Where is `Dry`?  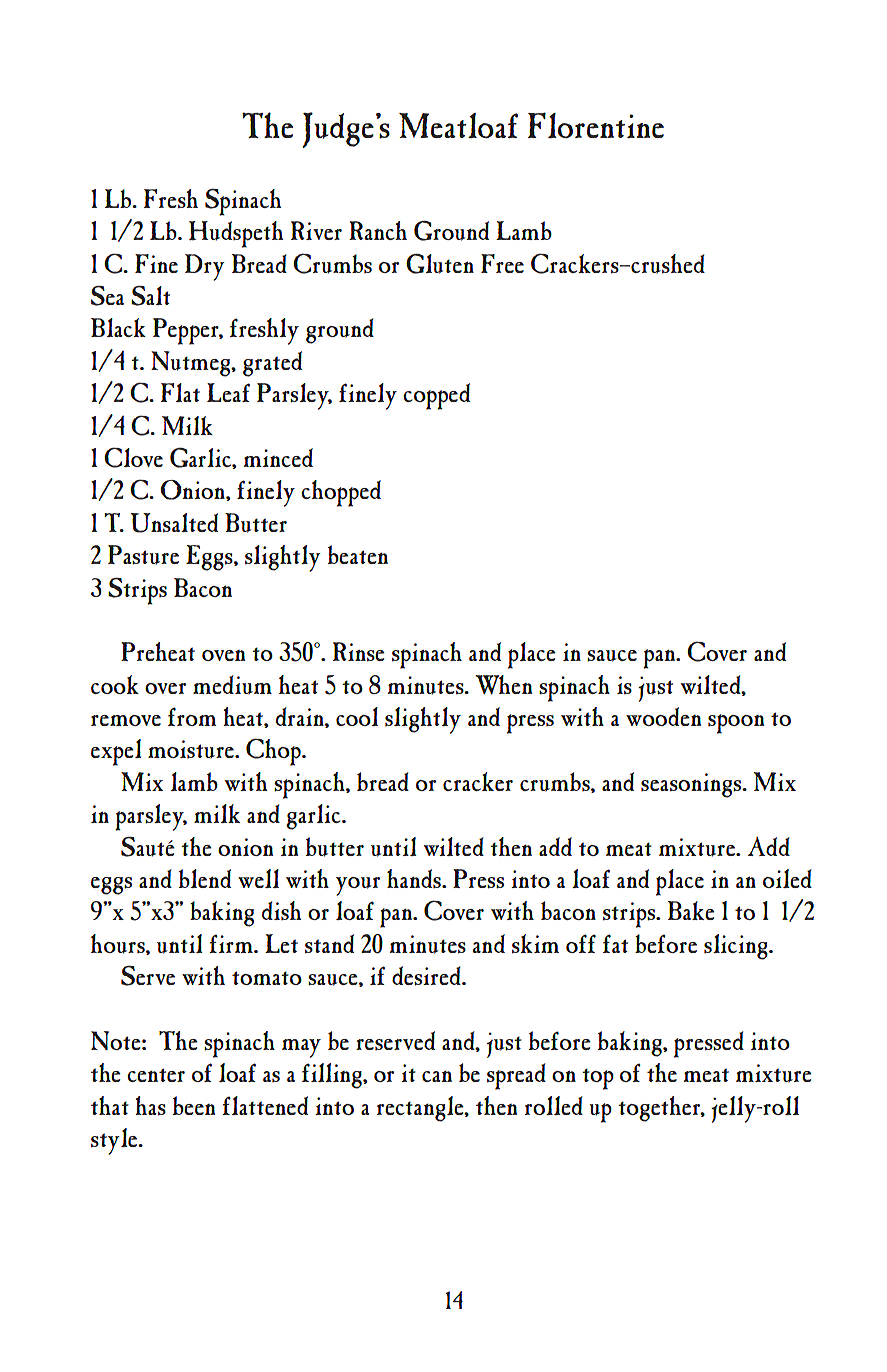
Dry is located at coordinates (205, 267).
